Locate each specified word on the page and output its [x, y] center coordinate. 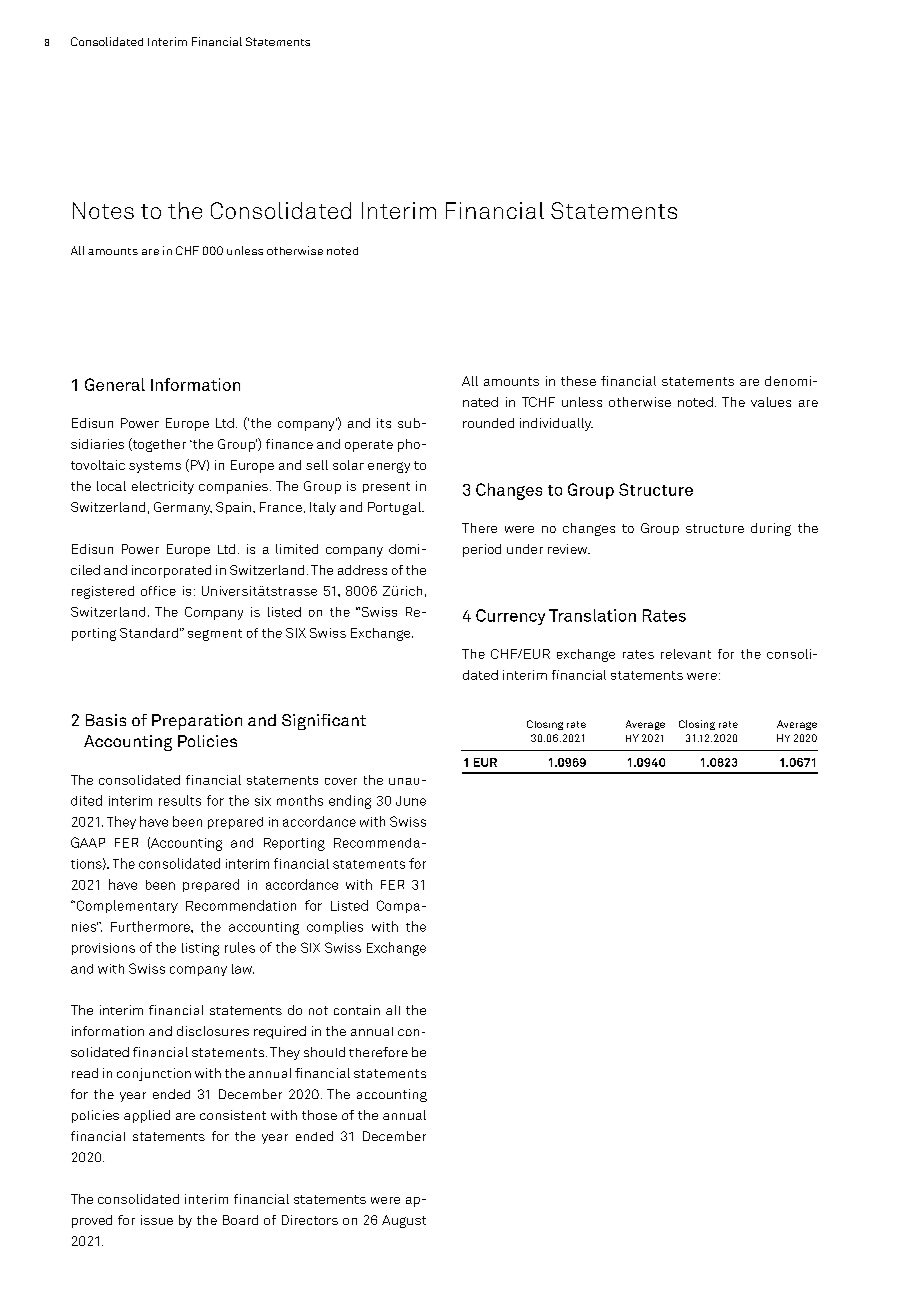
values [771, 402]
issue [157, 1220]
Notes [103, 210]
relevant [686, 654]
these [578, 381]
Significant [324, 722]
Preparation [197, 722]
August [404, 1221]
